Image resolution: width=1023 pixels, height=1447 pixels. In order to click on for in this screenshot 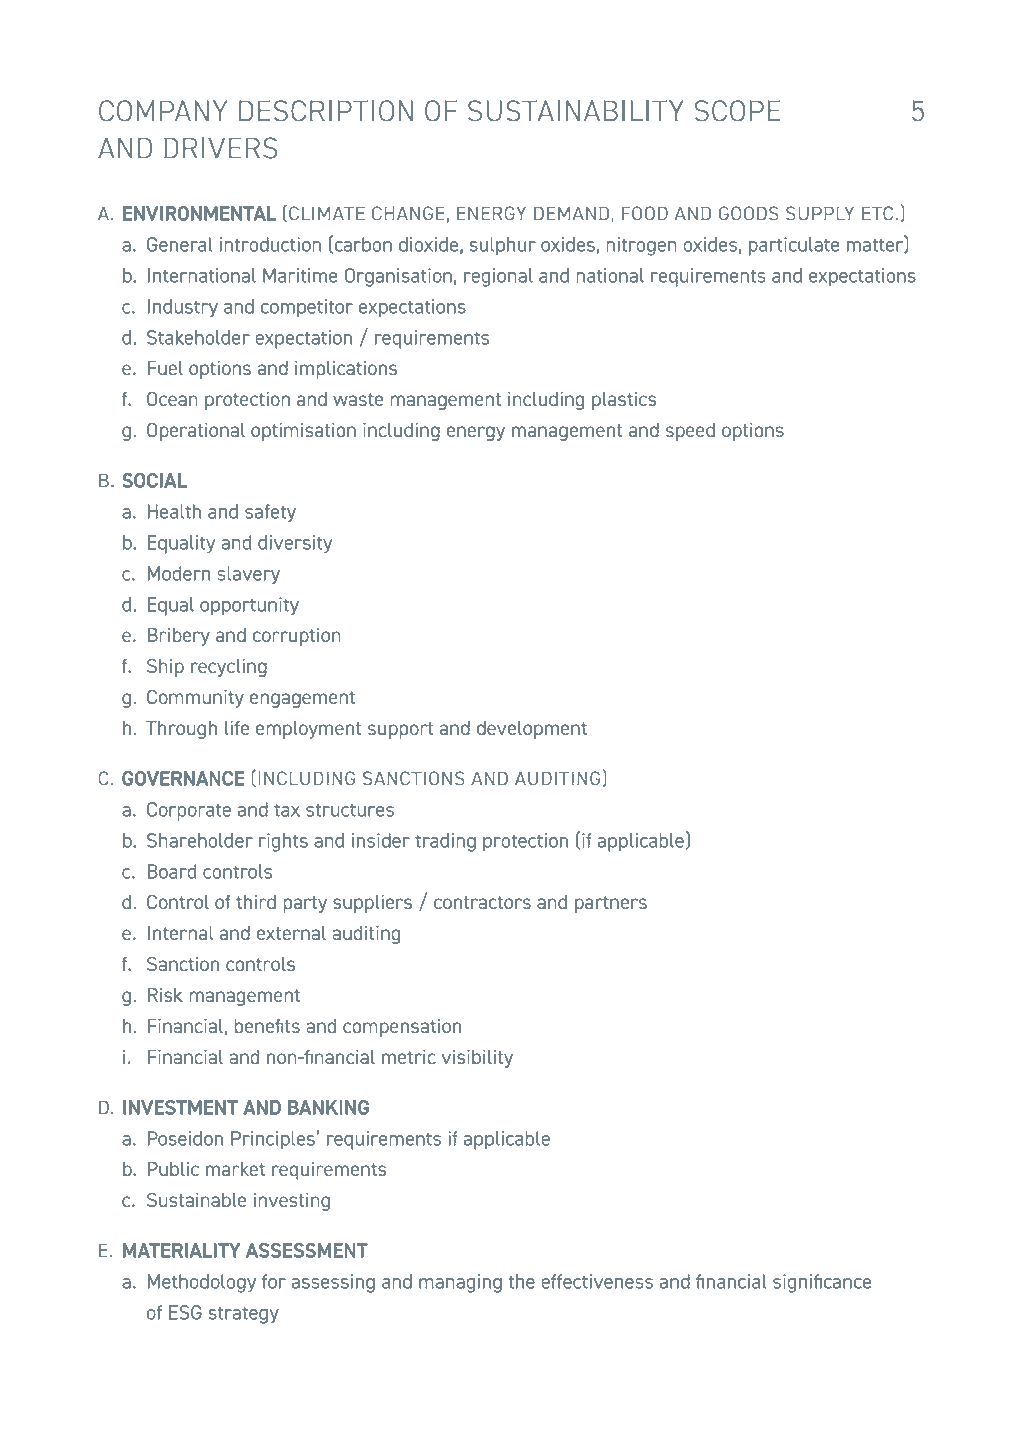, I will do `click(274, 1281)`.
